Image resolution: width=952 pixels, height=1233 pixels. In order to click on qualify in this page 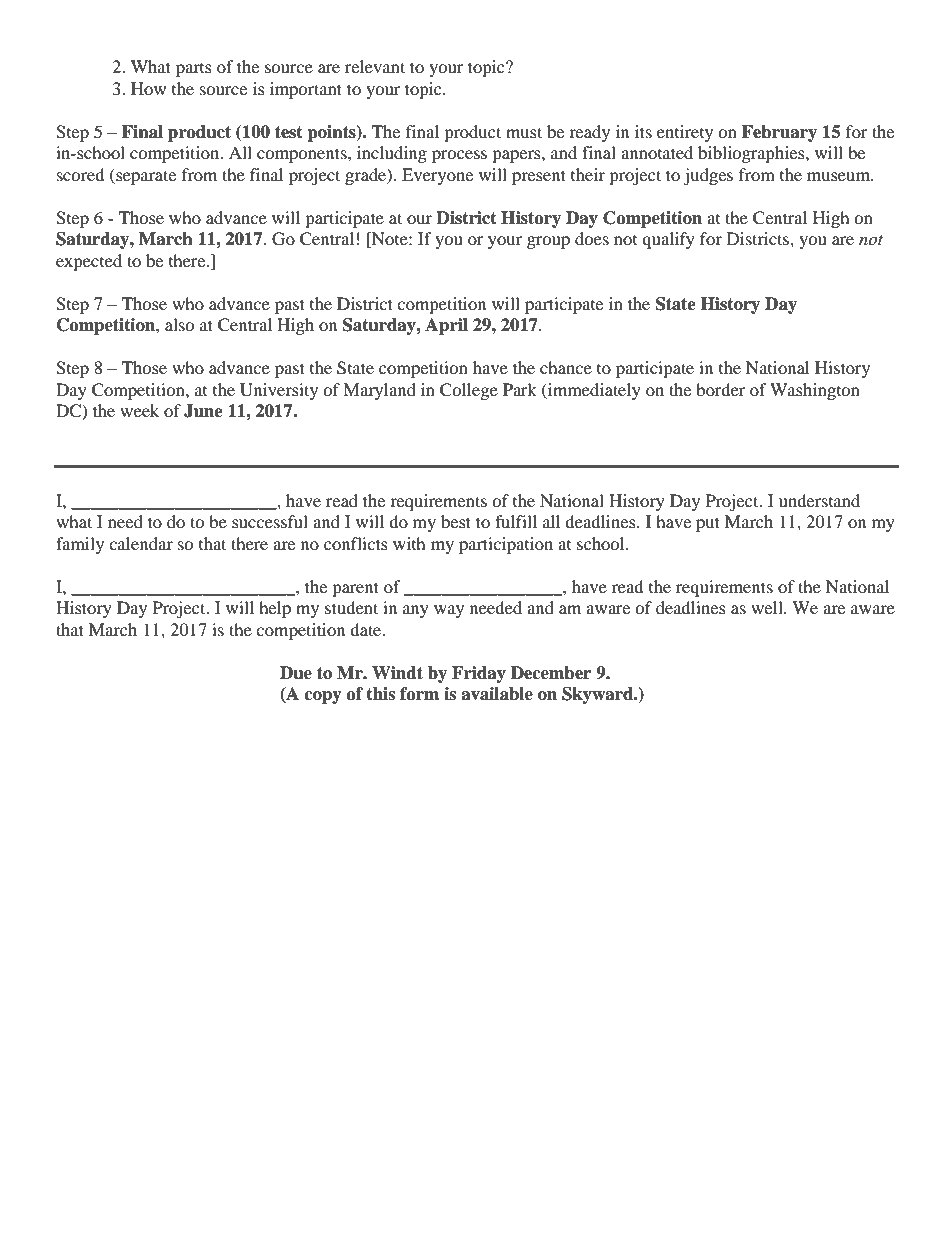, I will do `click(668, 240)`.
